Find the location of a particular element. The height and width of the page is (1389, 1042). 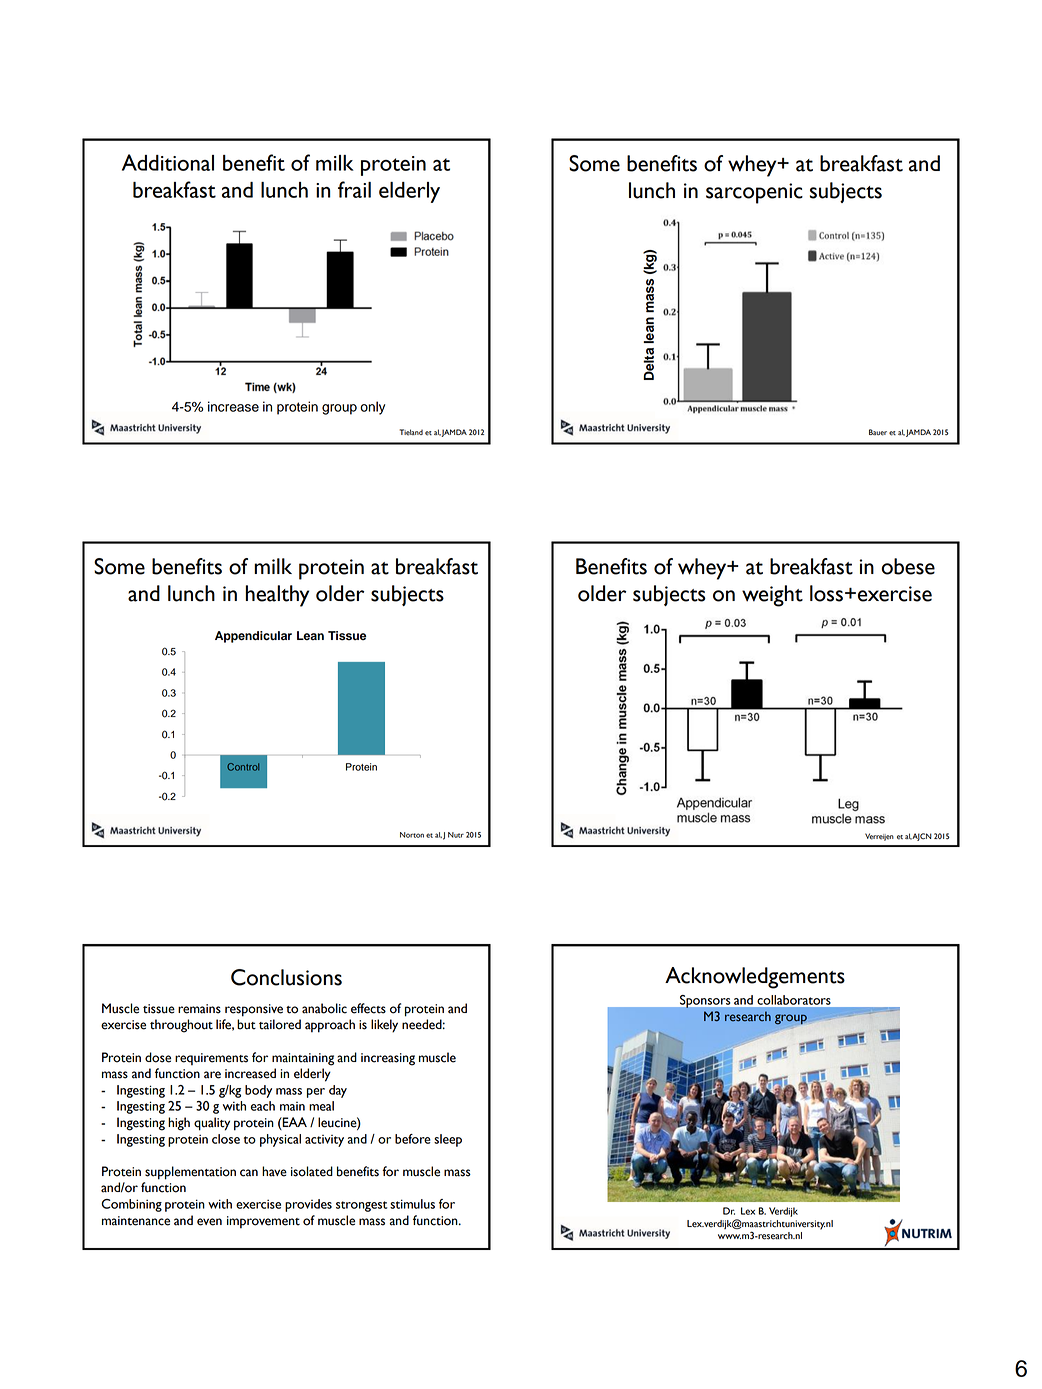

Appendicular is located at coordinates (253, 637).
